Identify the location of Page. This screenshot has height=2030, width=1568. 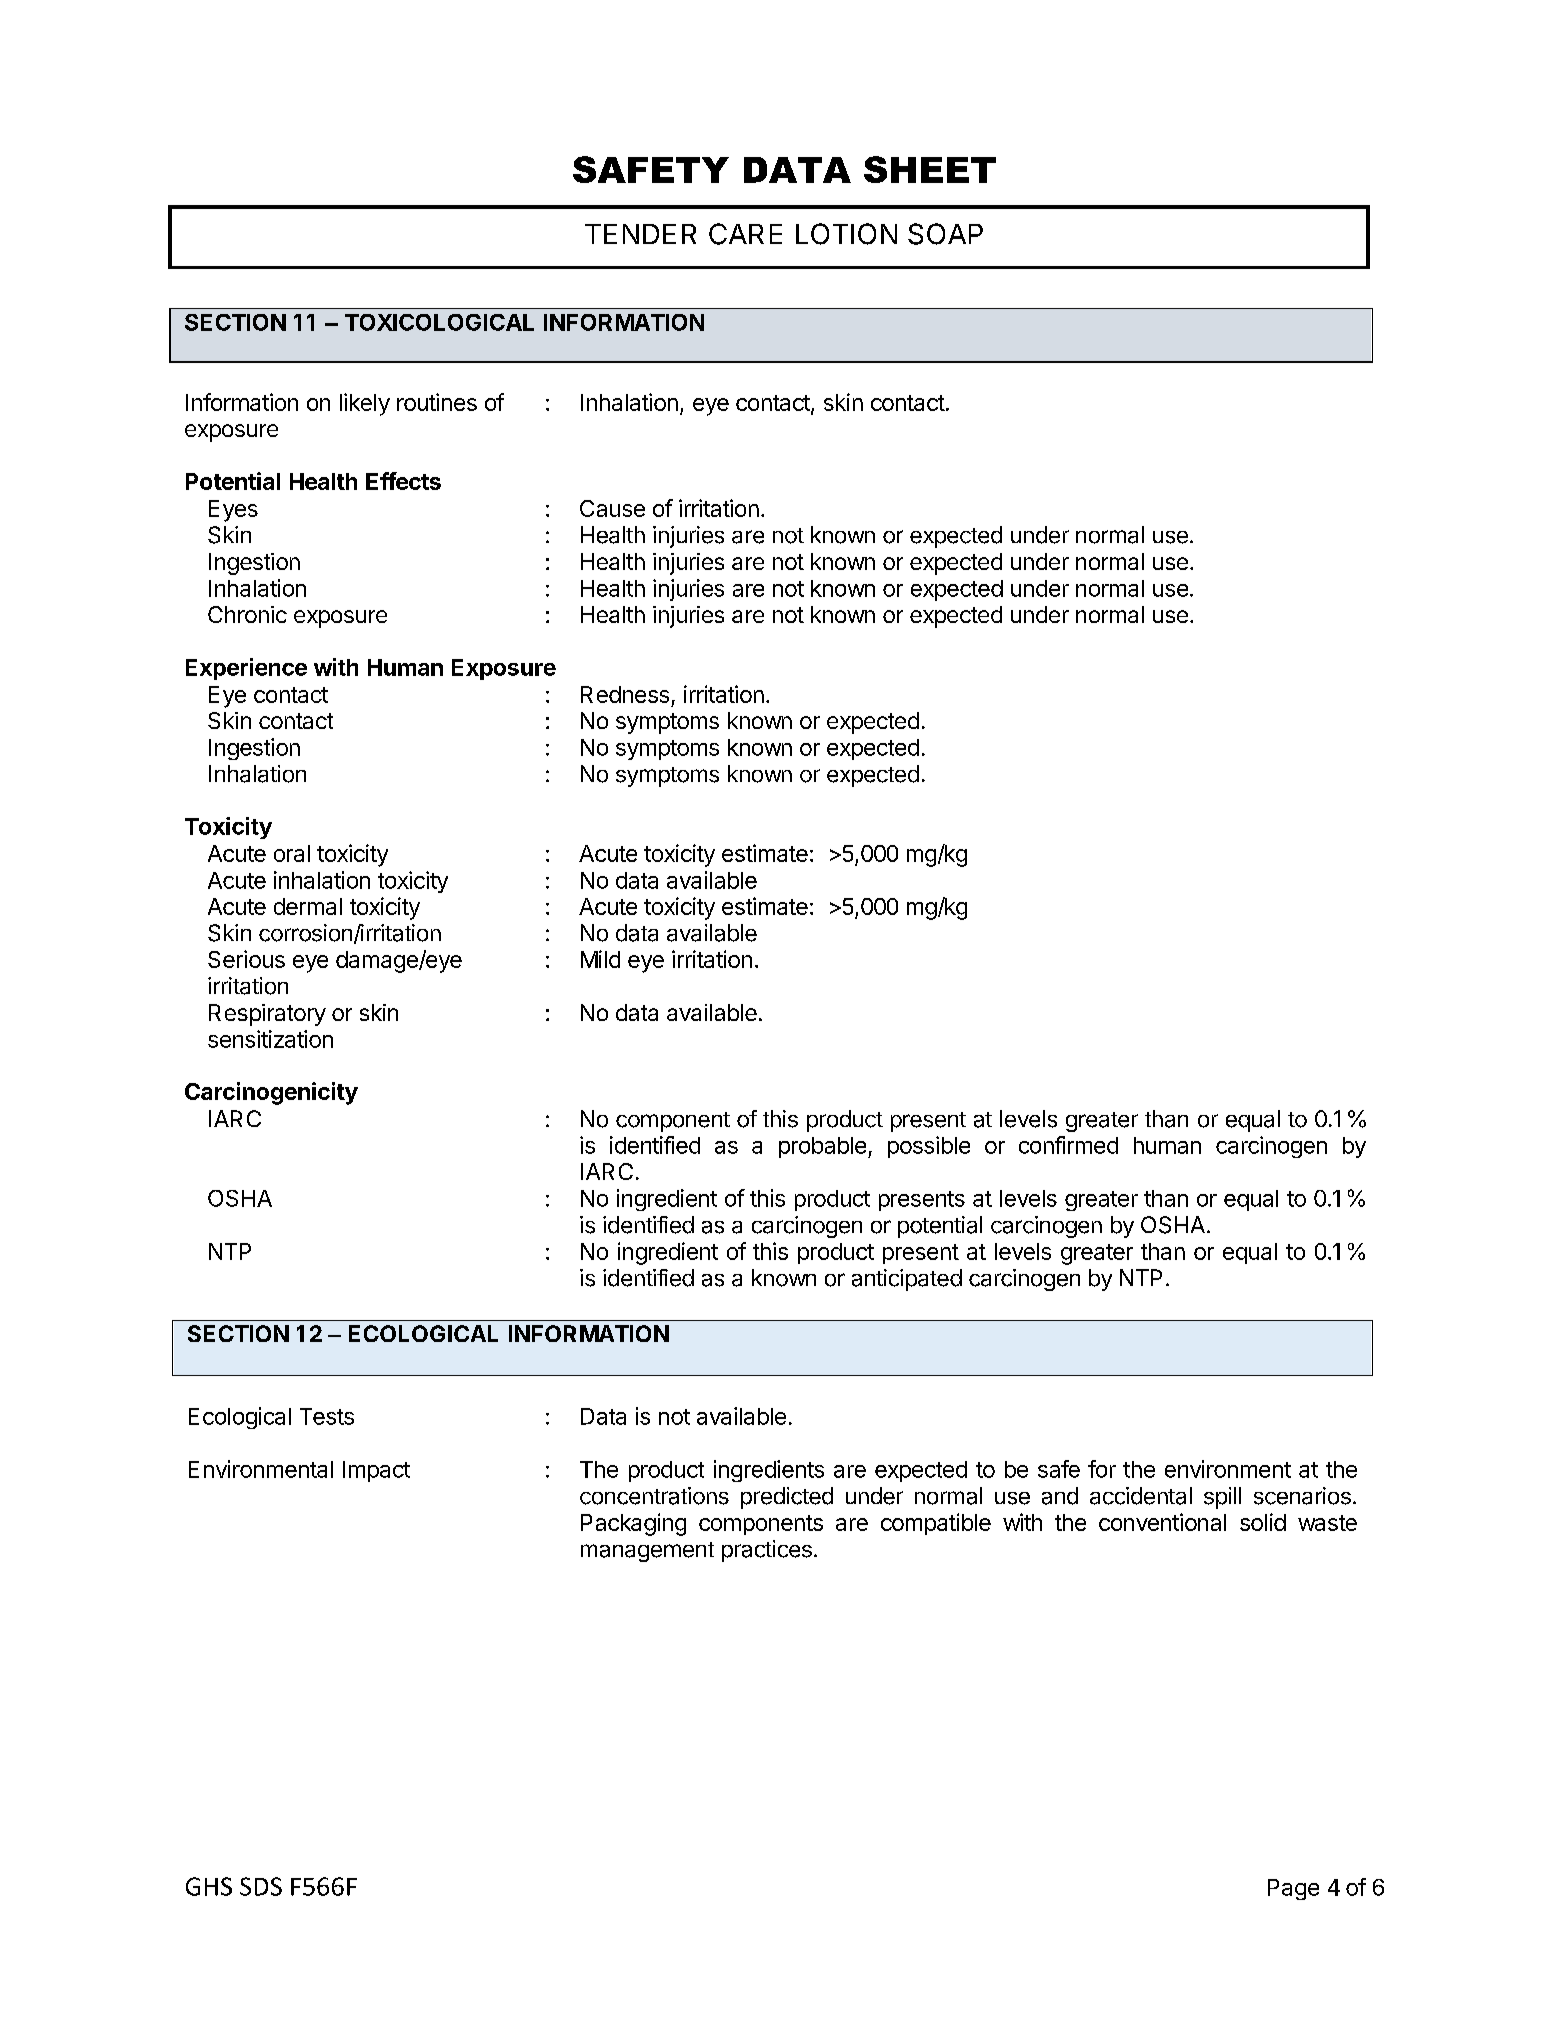
(1293, 1889).
